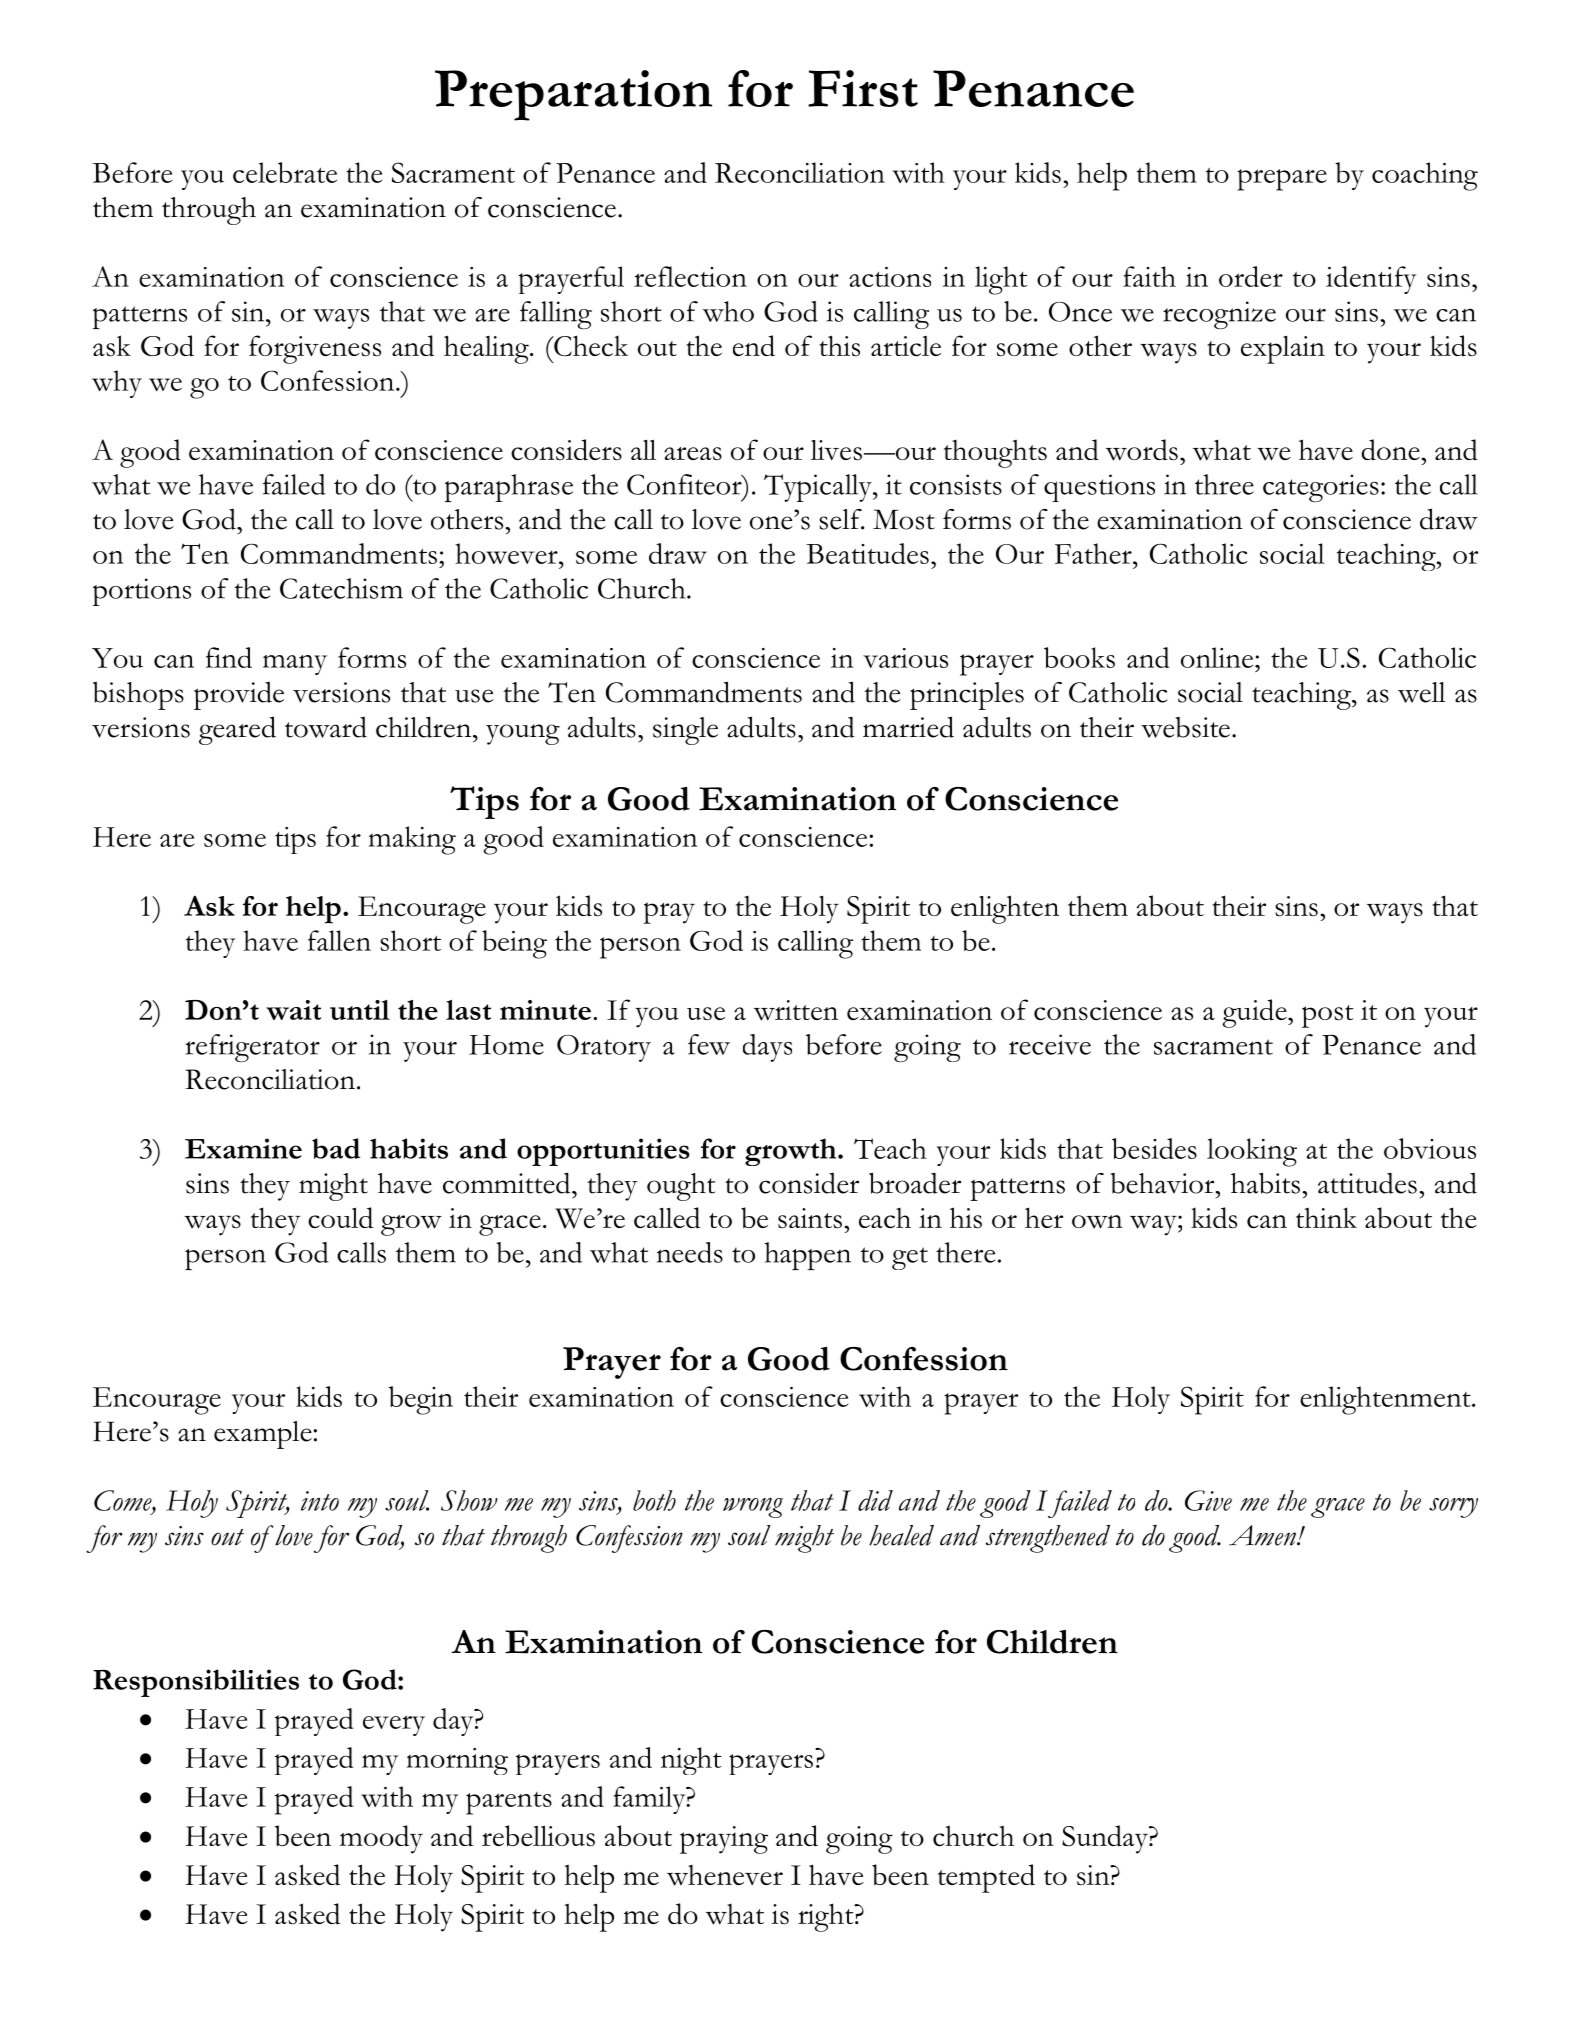 The height and width of the screenshot is (2032, 1570). Describe the element at coordinates (807, 1256) in the screenshot. I see `happen` at that location.
